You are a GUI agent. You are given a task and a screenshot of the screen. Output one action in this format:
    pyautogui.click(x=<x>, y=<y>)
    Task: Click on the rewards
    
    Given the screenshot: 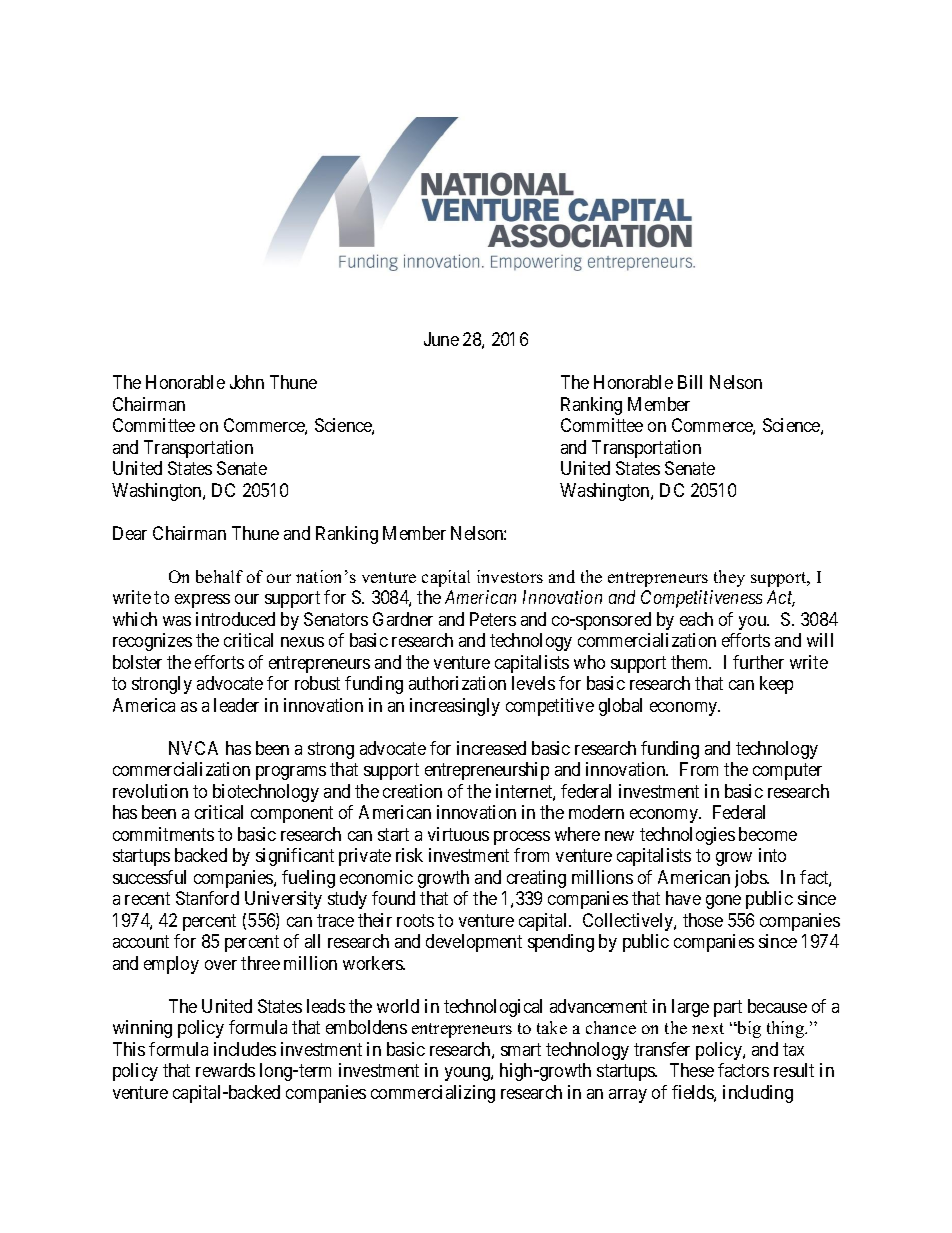 What is the action you would take?
    pyautogui.click(x=225, y=1070)
